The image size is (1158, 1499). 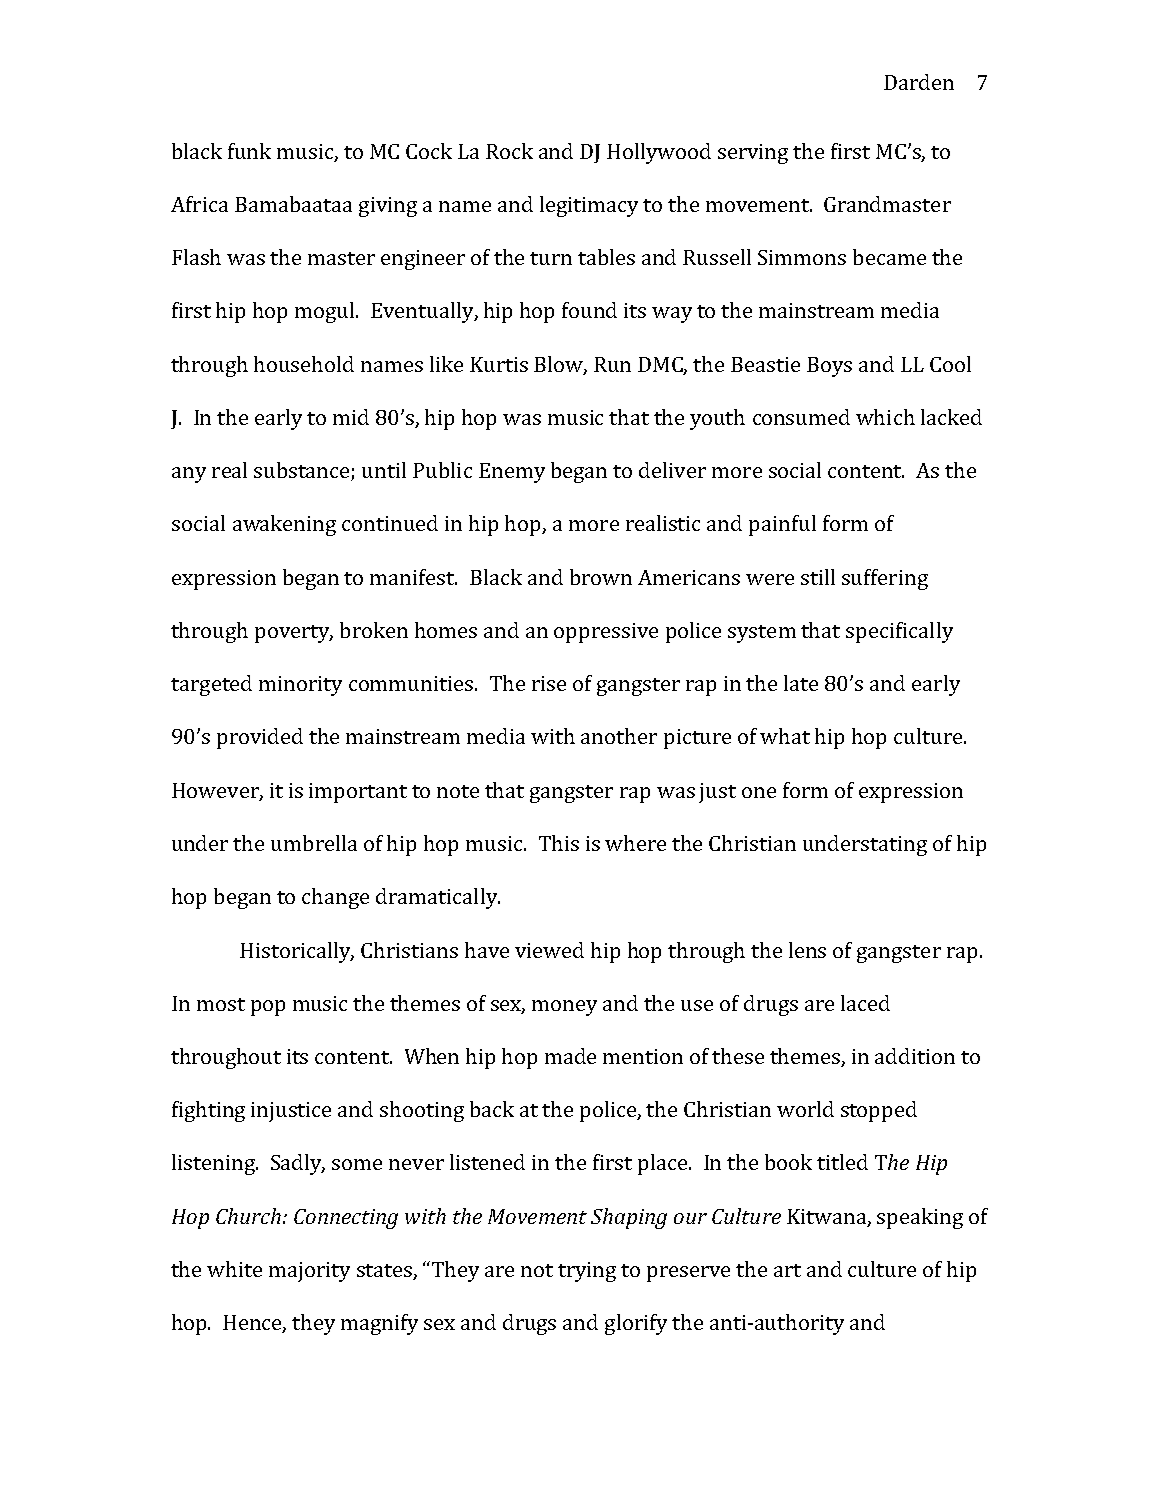 I want to click on trying, so click(x=587, y=1272).
